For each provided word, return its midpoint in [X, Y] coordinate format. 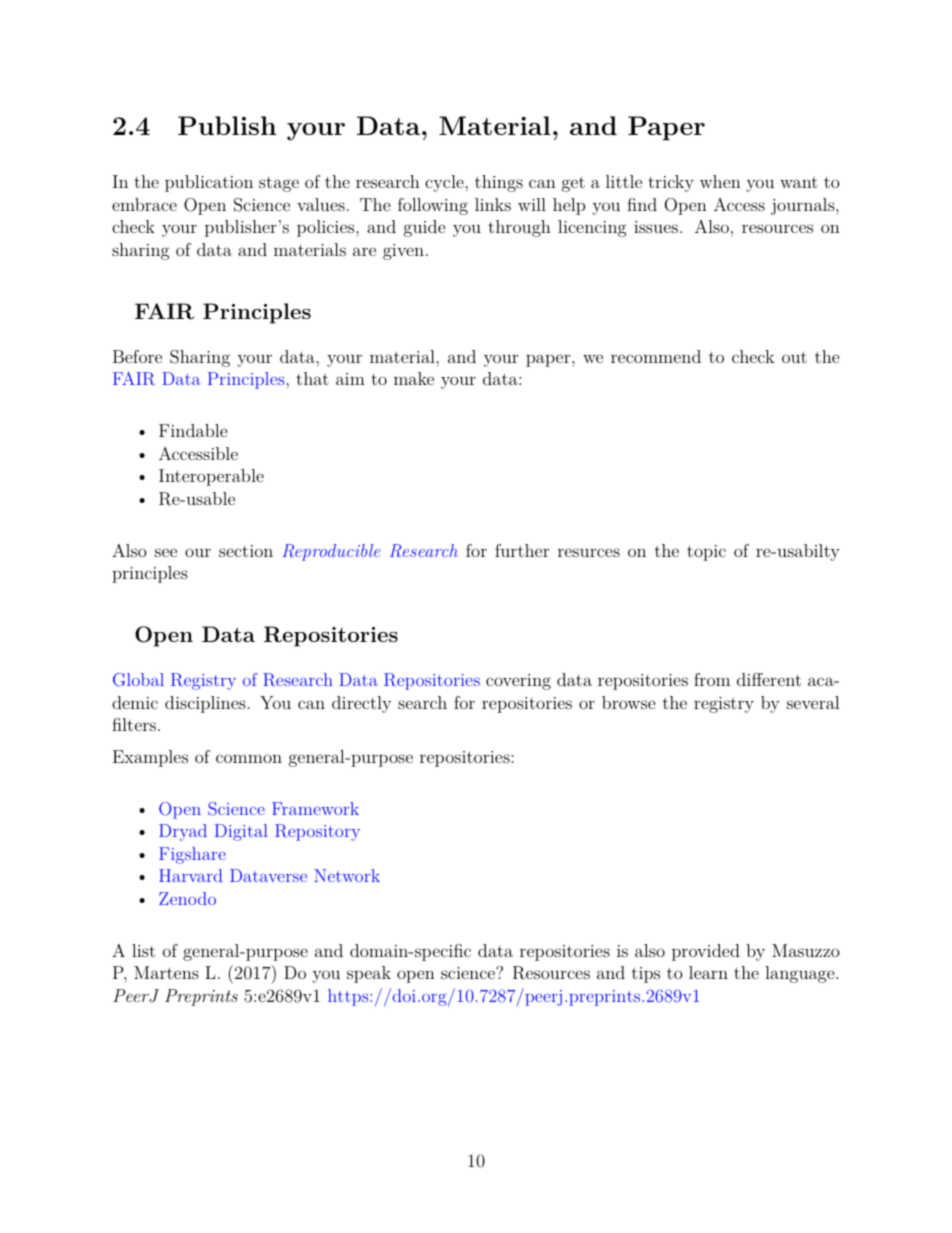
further [522, 550]
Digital [241, 832]
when [720, 181]
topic [706, 553]
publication [209, 183]
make [414, 378]
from [712, 679]
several [813, 702]
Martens [166, 972]
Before [137, 356]
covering [518, 682]
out [794, 357]
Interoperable [211, 477]
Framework [315, 808]
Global [138, 680]
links [493, 204]
